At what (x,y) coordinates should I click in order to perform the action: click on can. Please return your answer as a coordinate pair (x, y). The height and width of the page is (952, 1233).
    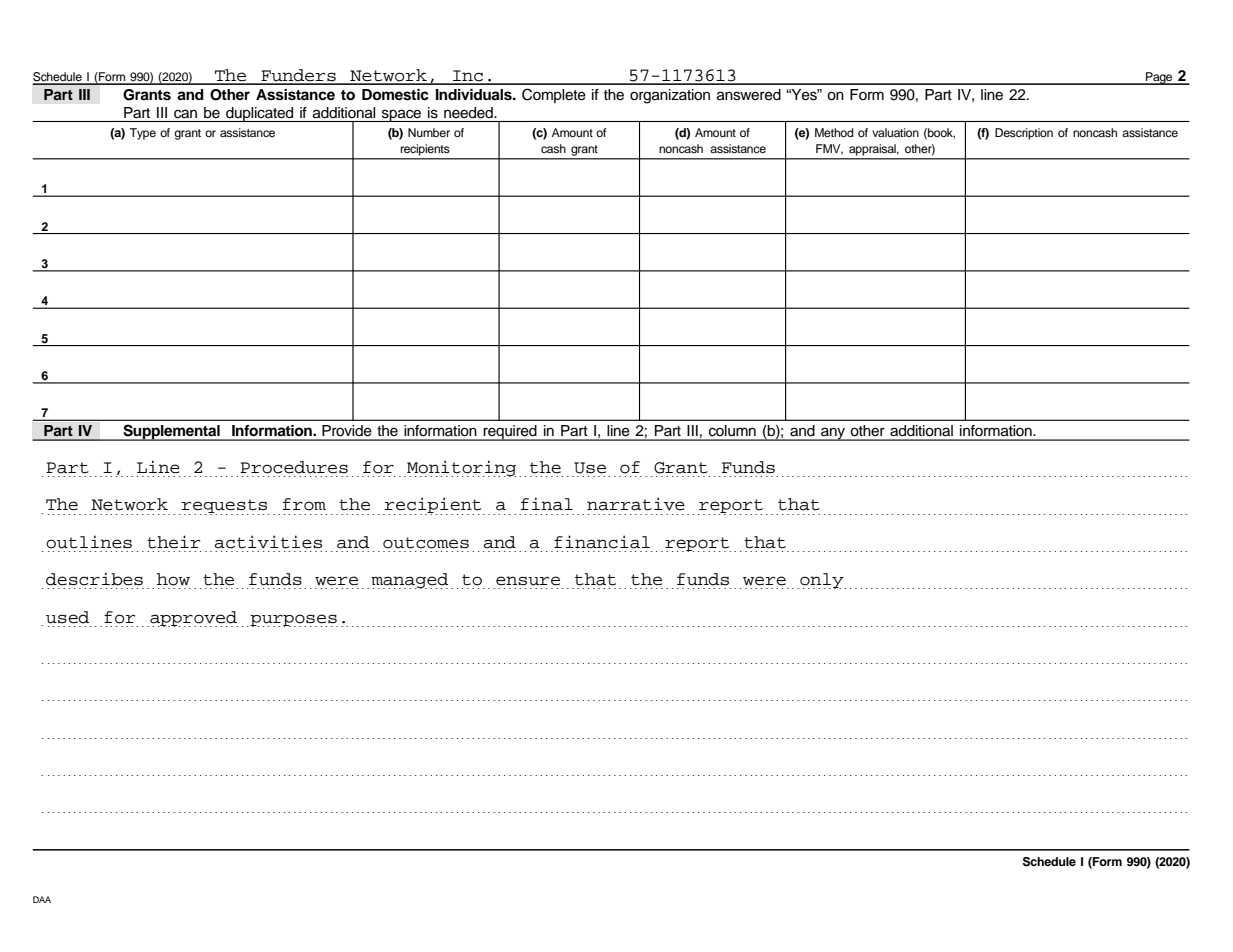
    Looking at the image, I should click on (185, 114).
